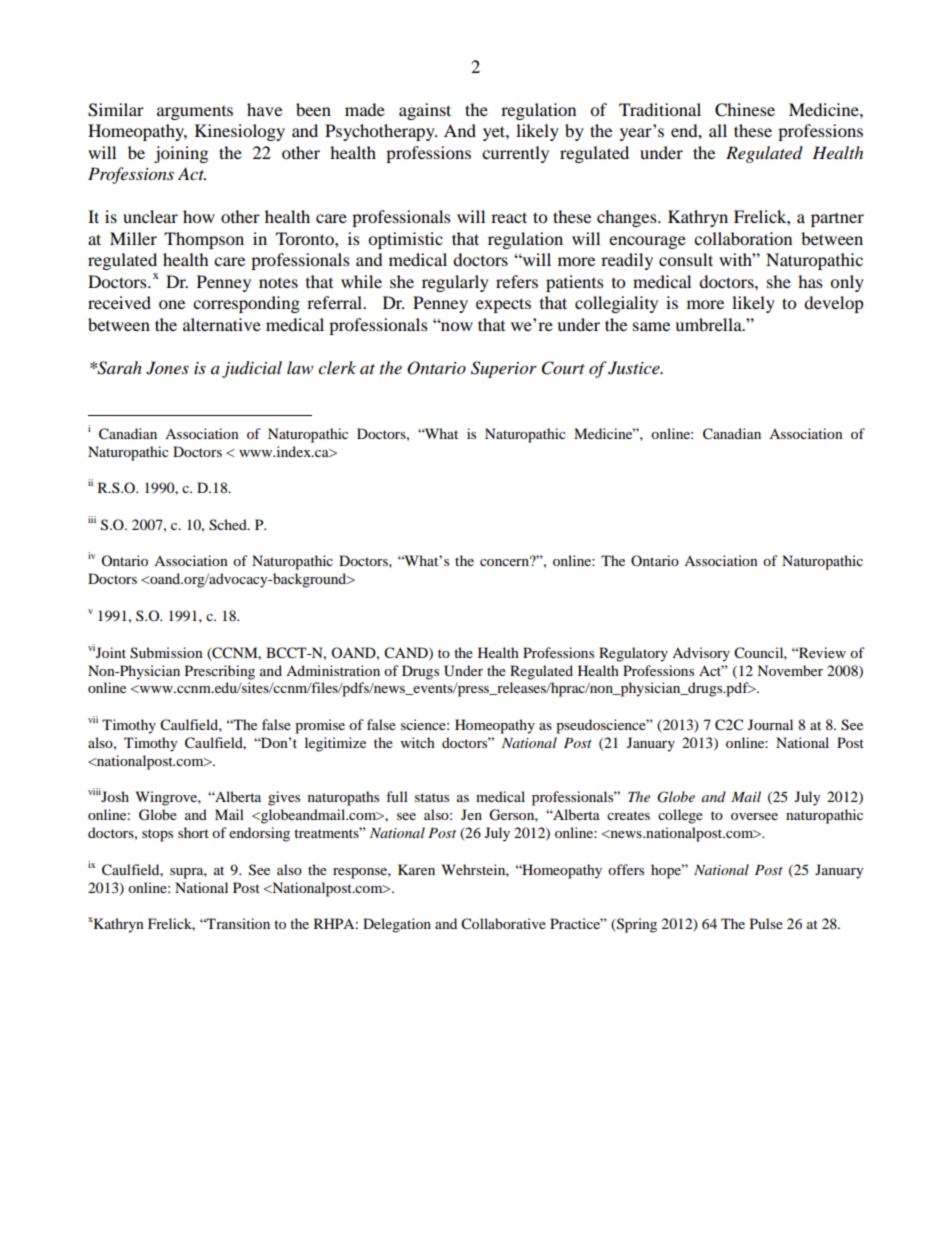 The width and height of the document is (952, 1233). I want to click on Collaborative, so click(503, 924).
